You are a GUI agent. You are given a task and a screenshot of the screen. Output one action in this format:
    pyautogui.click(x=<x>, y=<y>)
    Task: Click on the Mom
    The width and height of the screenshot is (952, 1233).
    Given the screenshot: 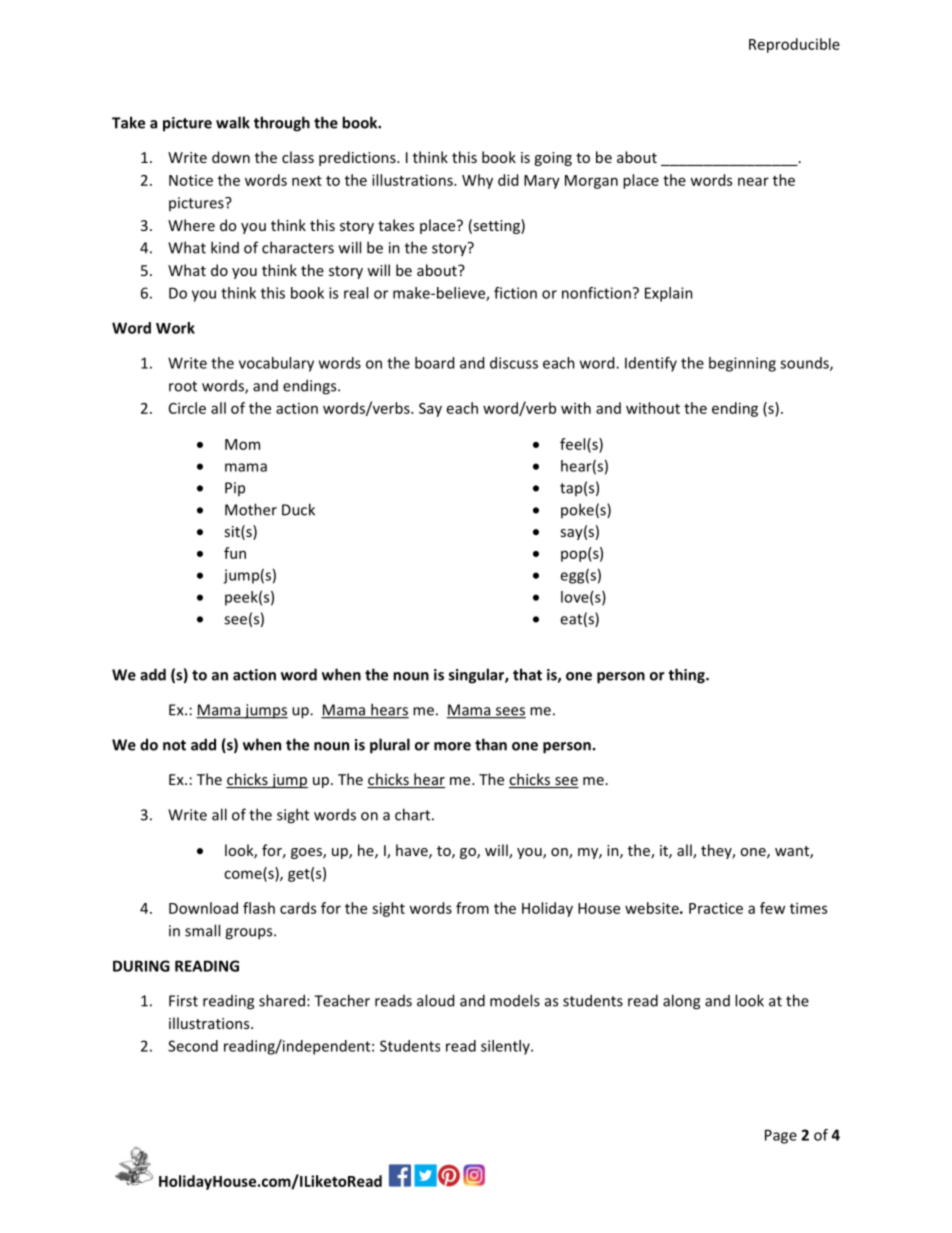 What is the action you would take?
    pyautogui.click(x=242, y=444)
